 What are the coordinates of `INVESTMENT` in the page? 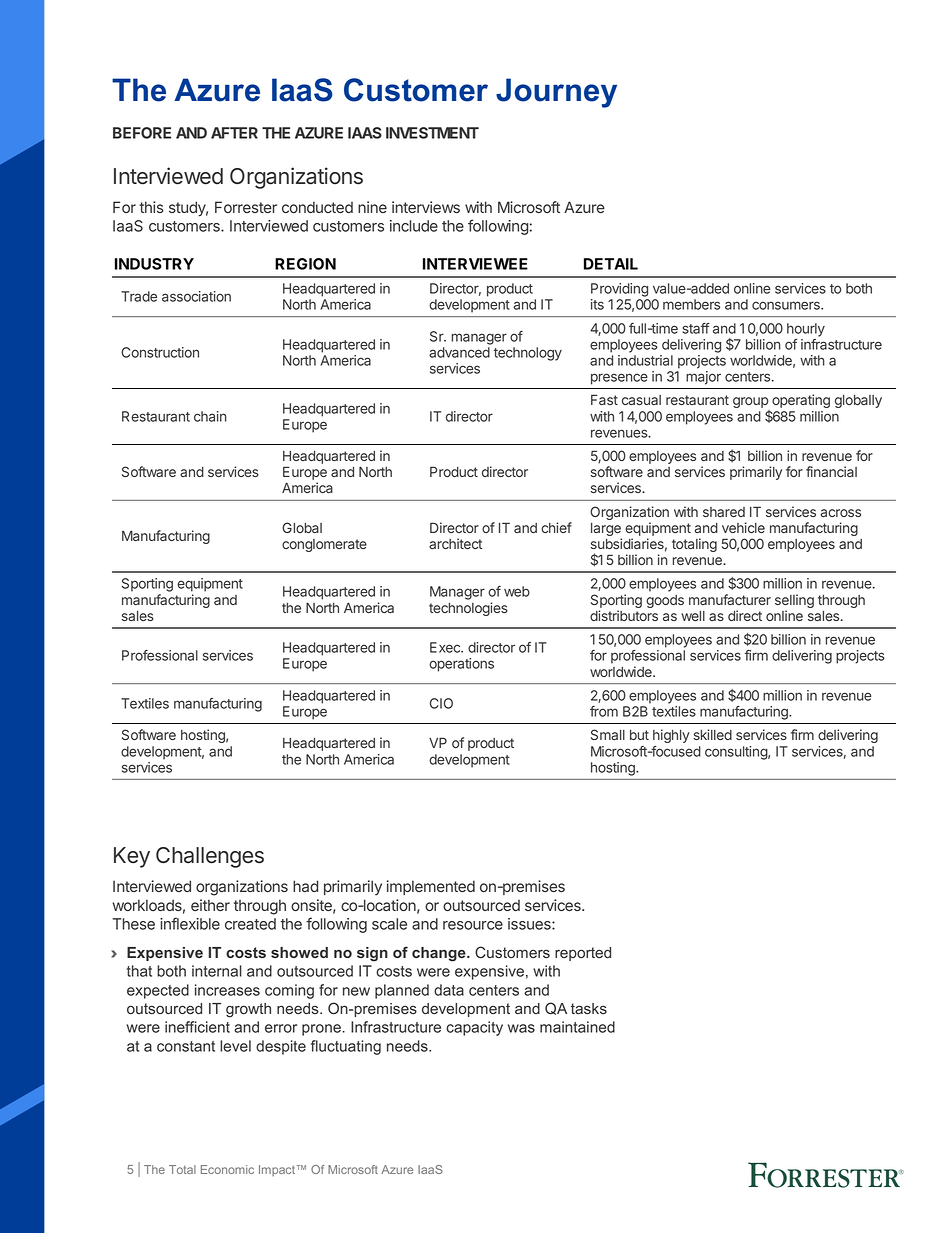 It's located at (432, 133).
